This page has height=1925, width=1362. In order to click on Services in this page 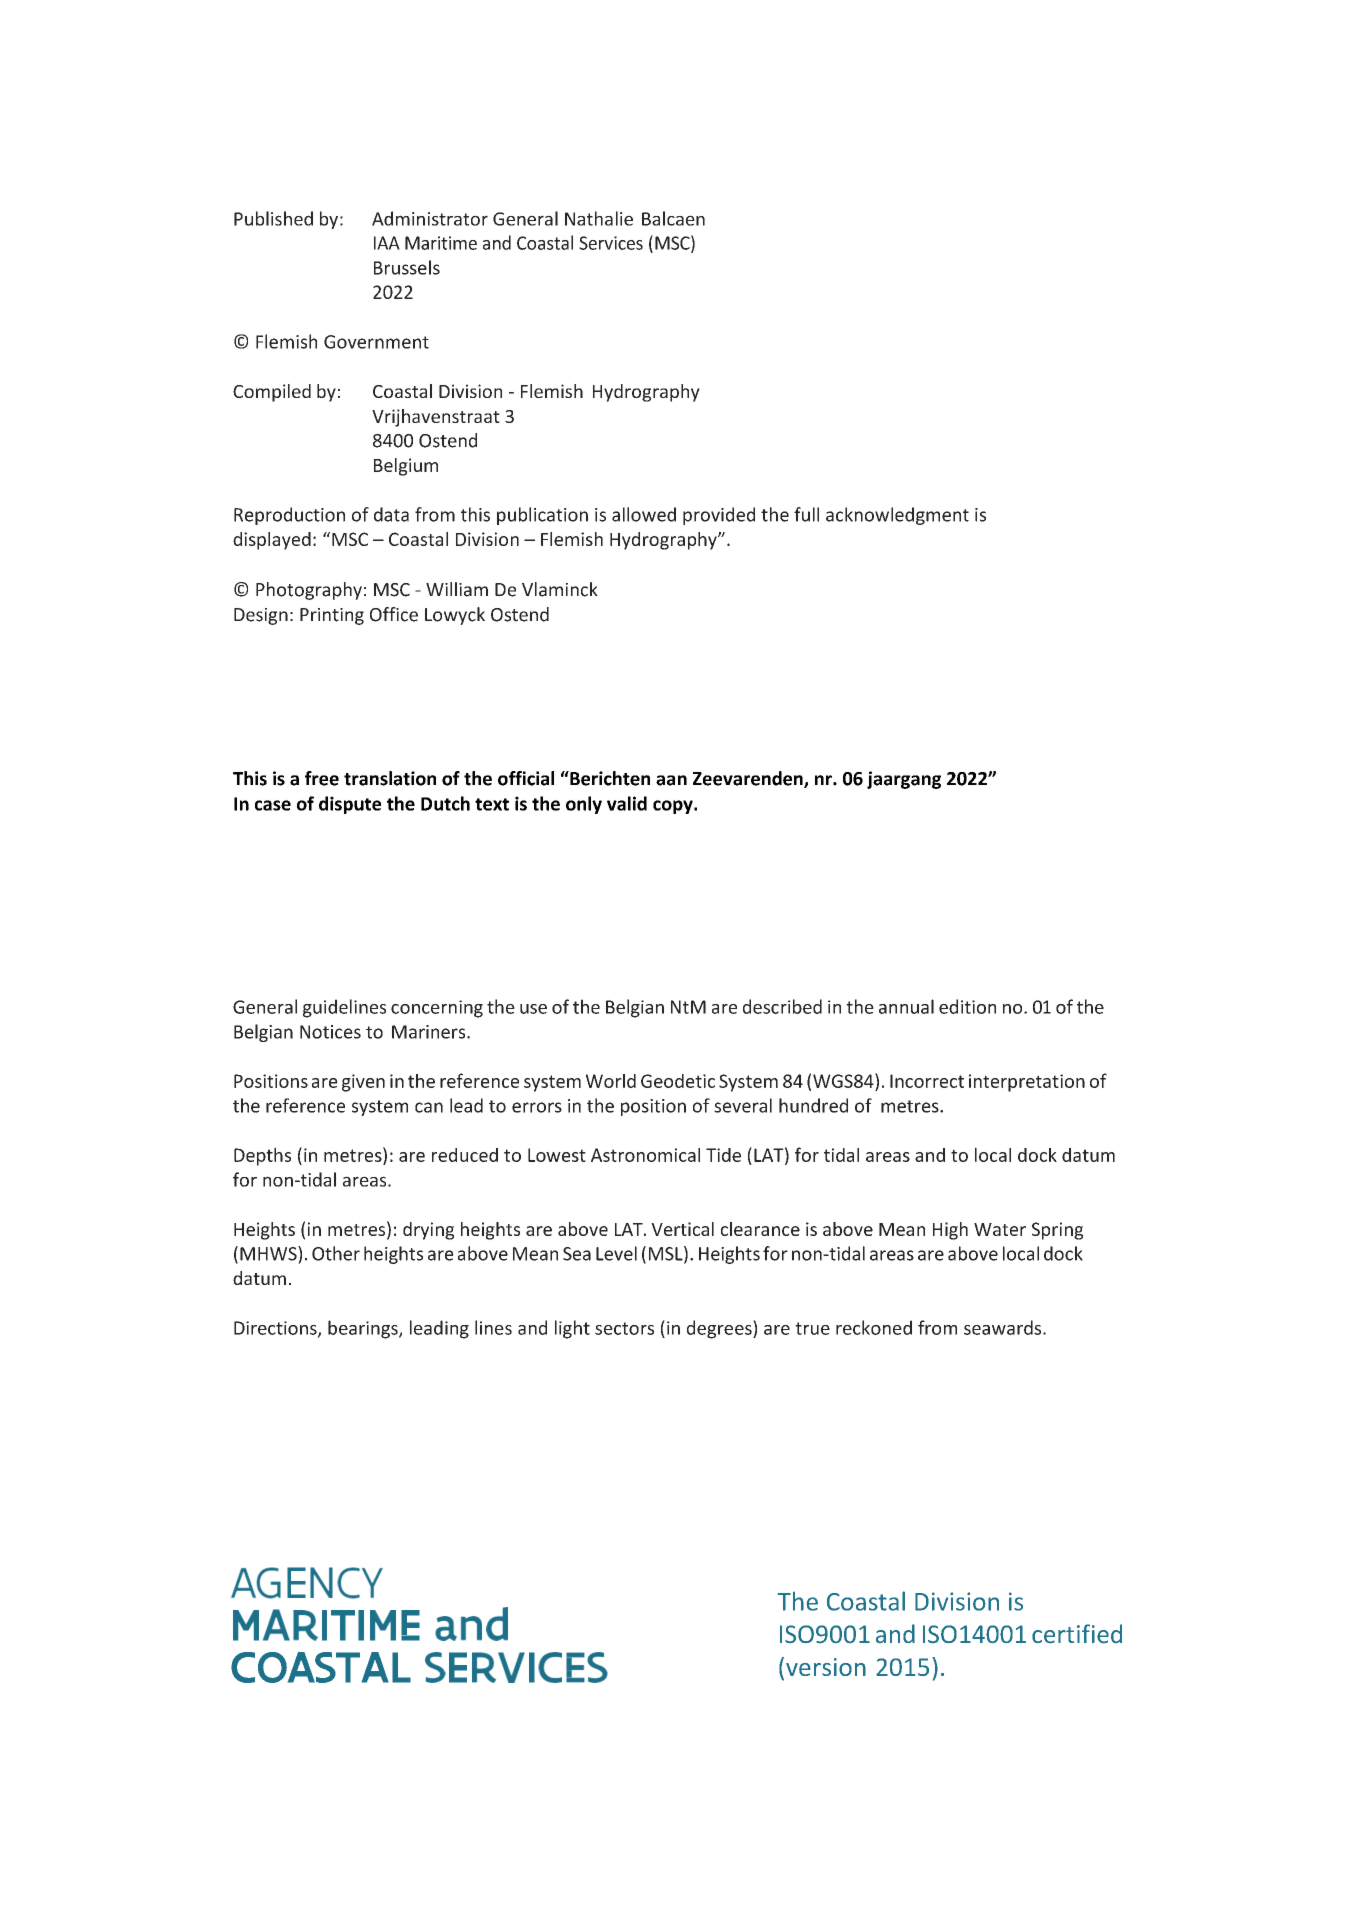, I will do `click(611, 243)`.
